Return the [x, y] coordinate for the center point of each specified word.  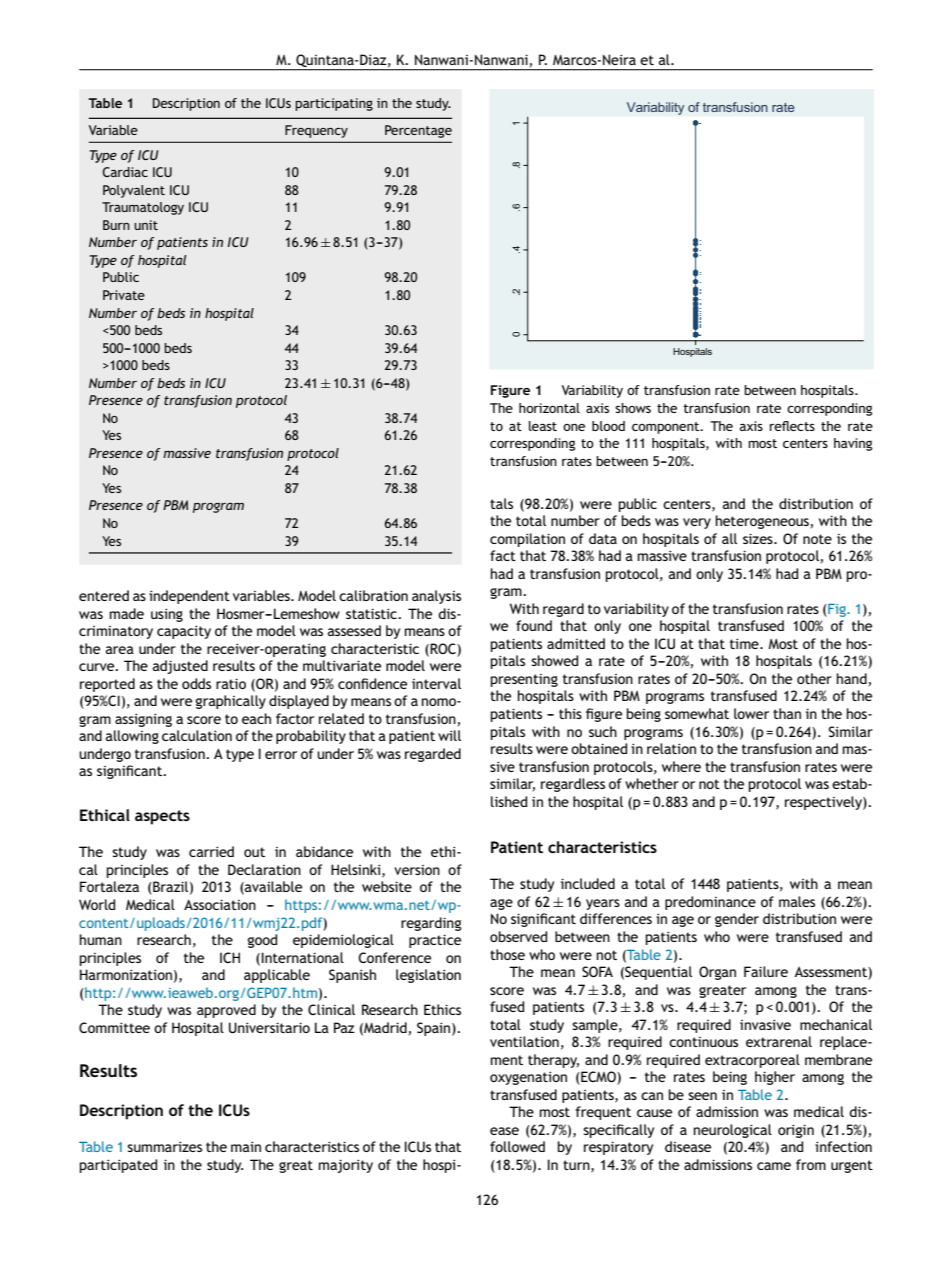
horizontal [549, 408]
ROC [443, 649]
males [797, 901]
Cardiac [125, 172]
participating [334, 104]
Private [124, 295]
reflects [792, 426]
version [417, 870]
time [745, 643]
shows [633, 408]
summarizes [164, 1146]
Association [220, 904]
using [167, 615]
